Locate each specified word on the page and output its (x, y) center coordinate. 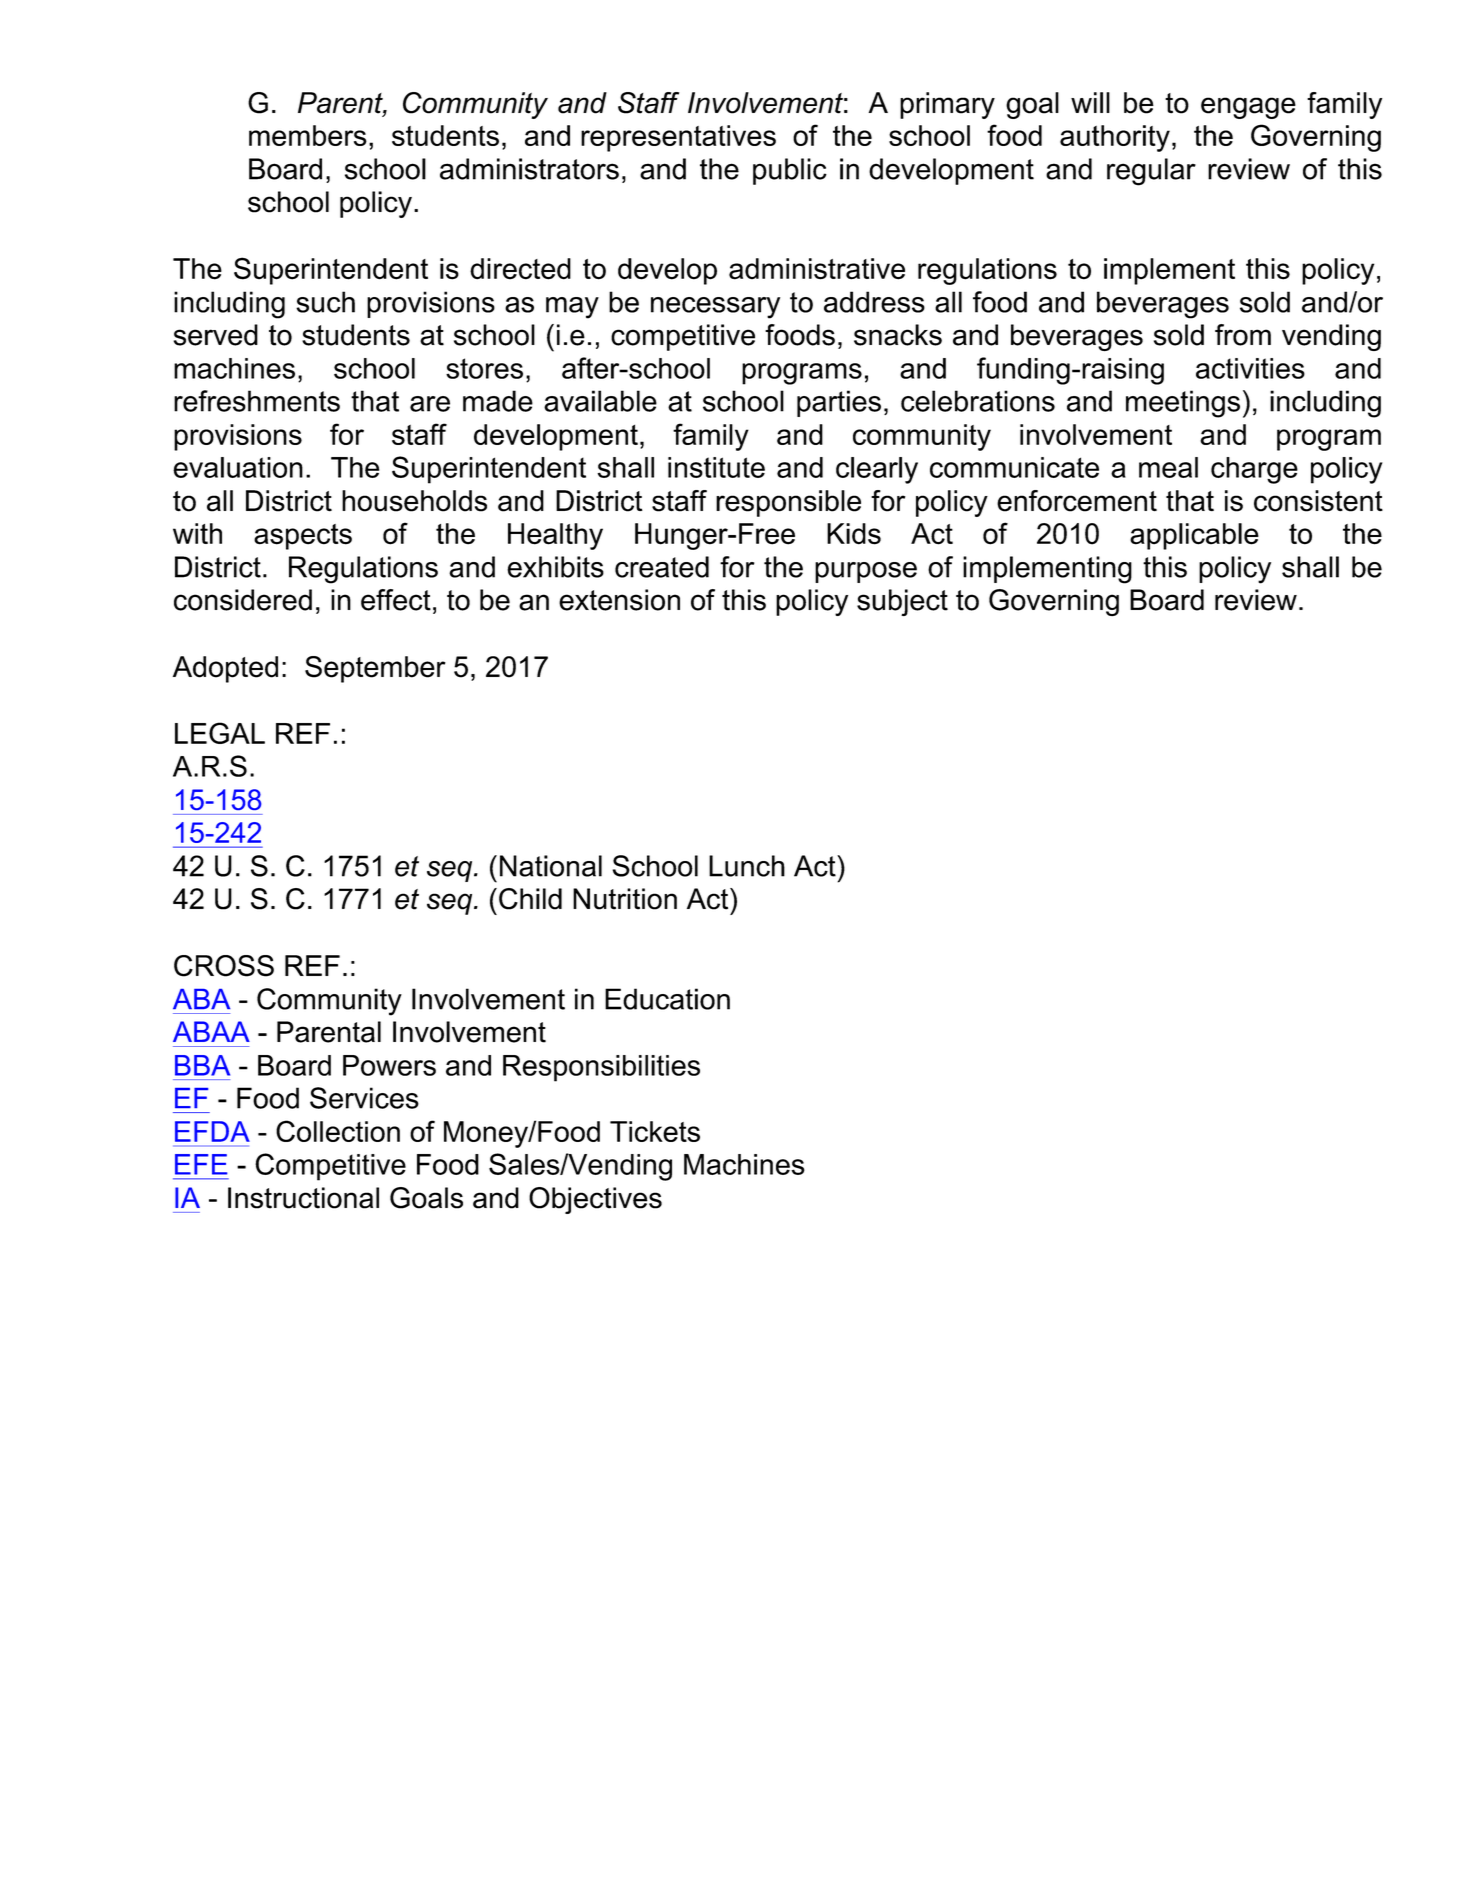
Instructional (303, 1198)
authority (1115, 138)
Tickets (655, 1131)
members (308, 135)
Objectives (595, 1200)
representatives (678, 138)
